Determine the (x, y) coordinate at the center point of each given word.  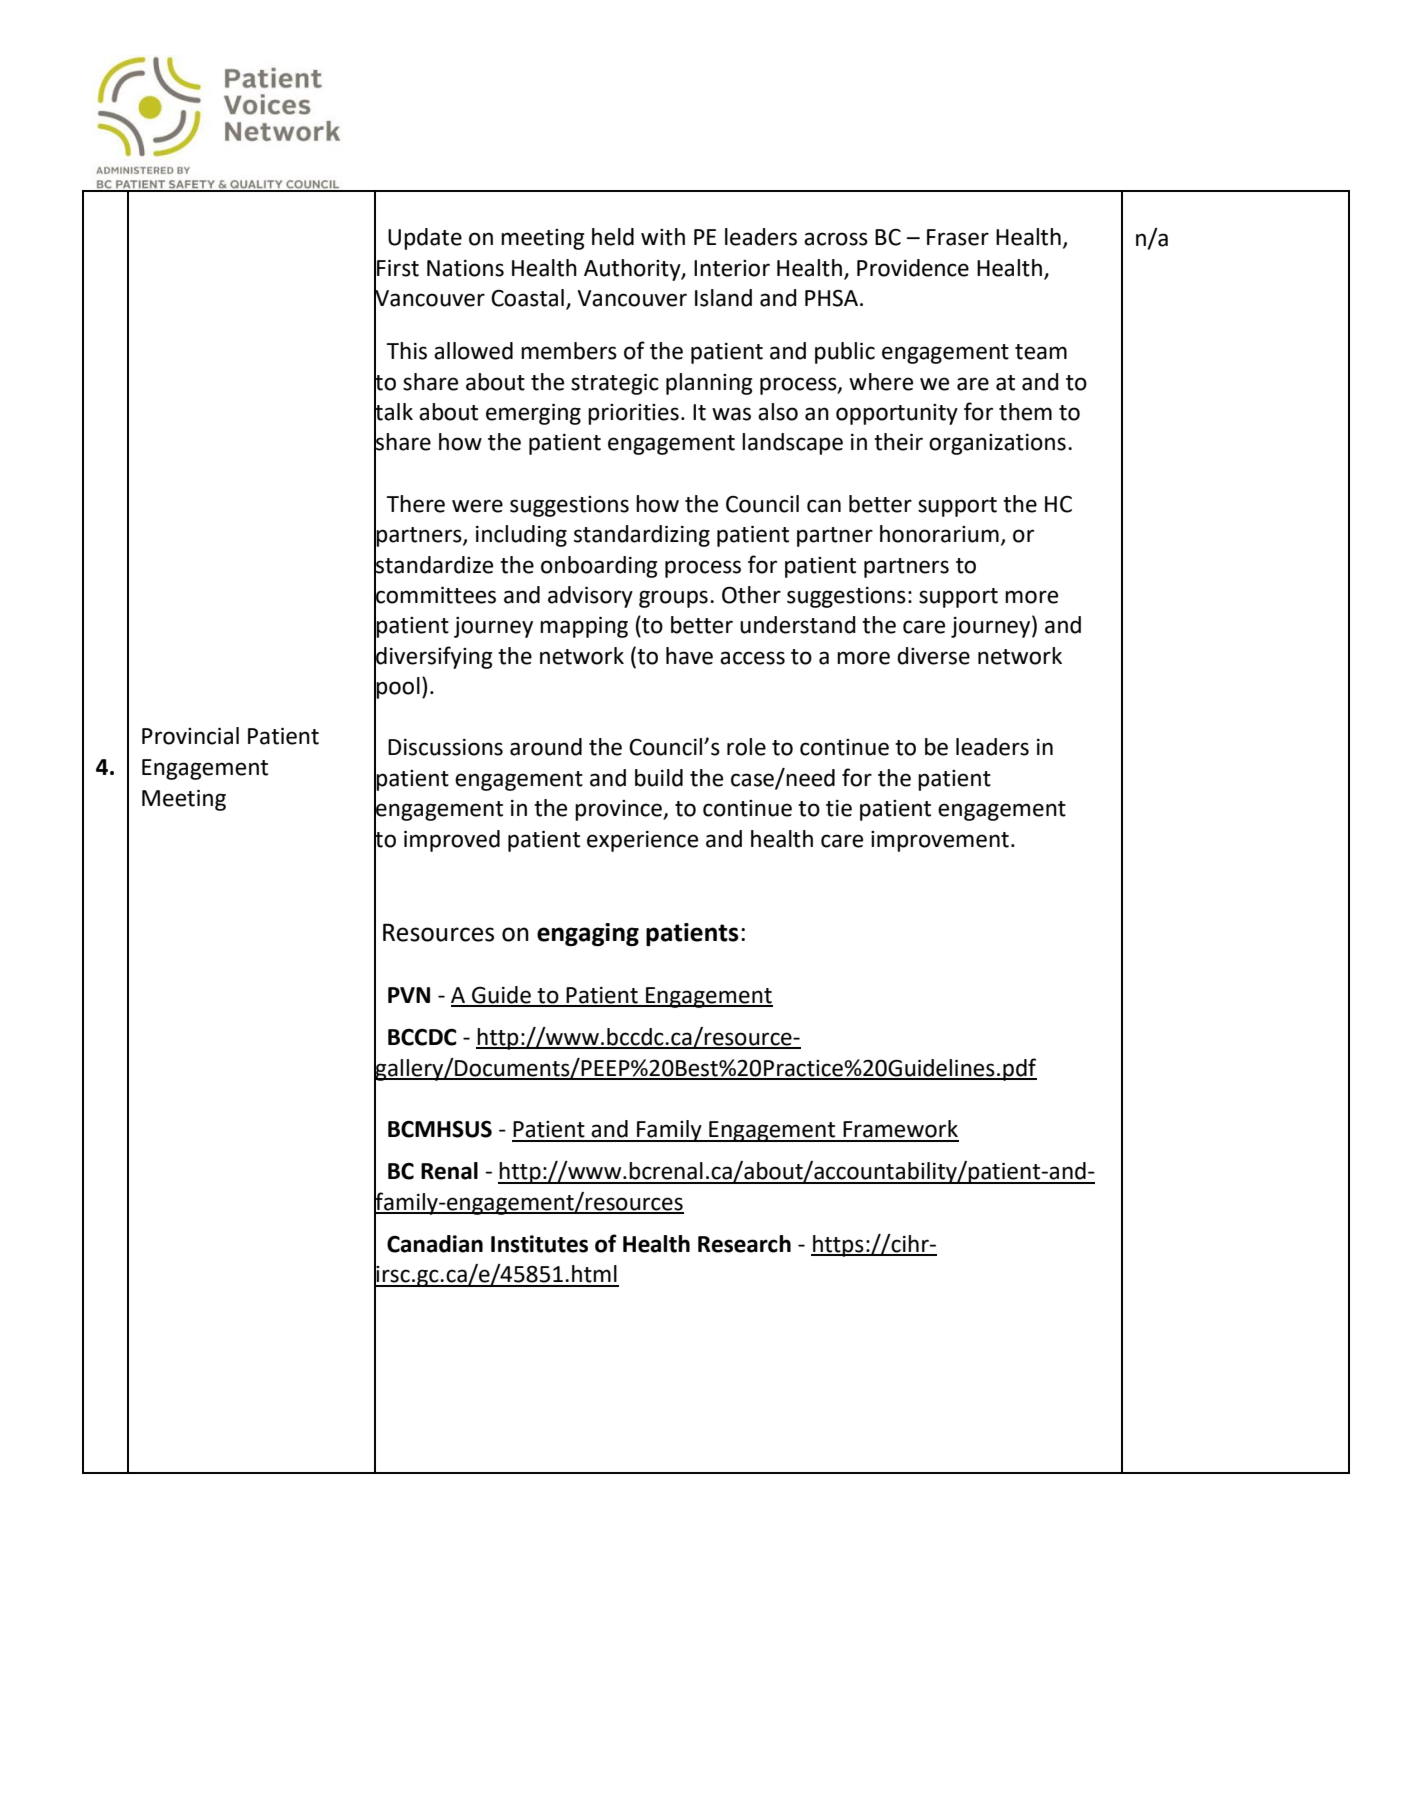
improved (452, 841)
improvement (940, 841)
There (415, 504)
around (546, 747)
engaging (588, 934)
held (613, 237)
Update (425, 239)
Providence (913, 268)
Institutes (539, 1244)
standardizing (642, 536)
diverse (933, 656)
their (898, 442)
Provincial (190, 736)
